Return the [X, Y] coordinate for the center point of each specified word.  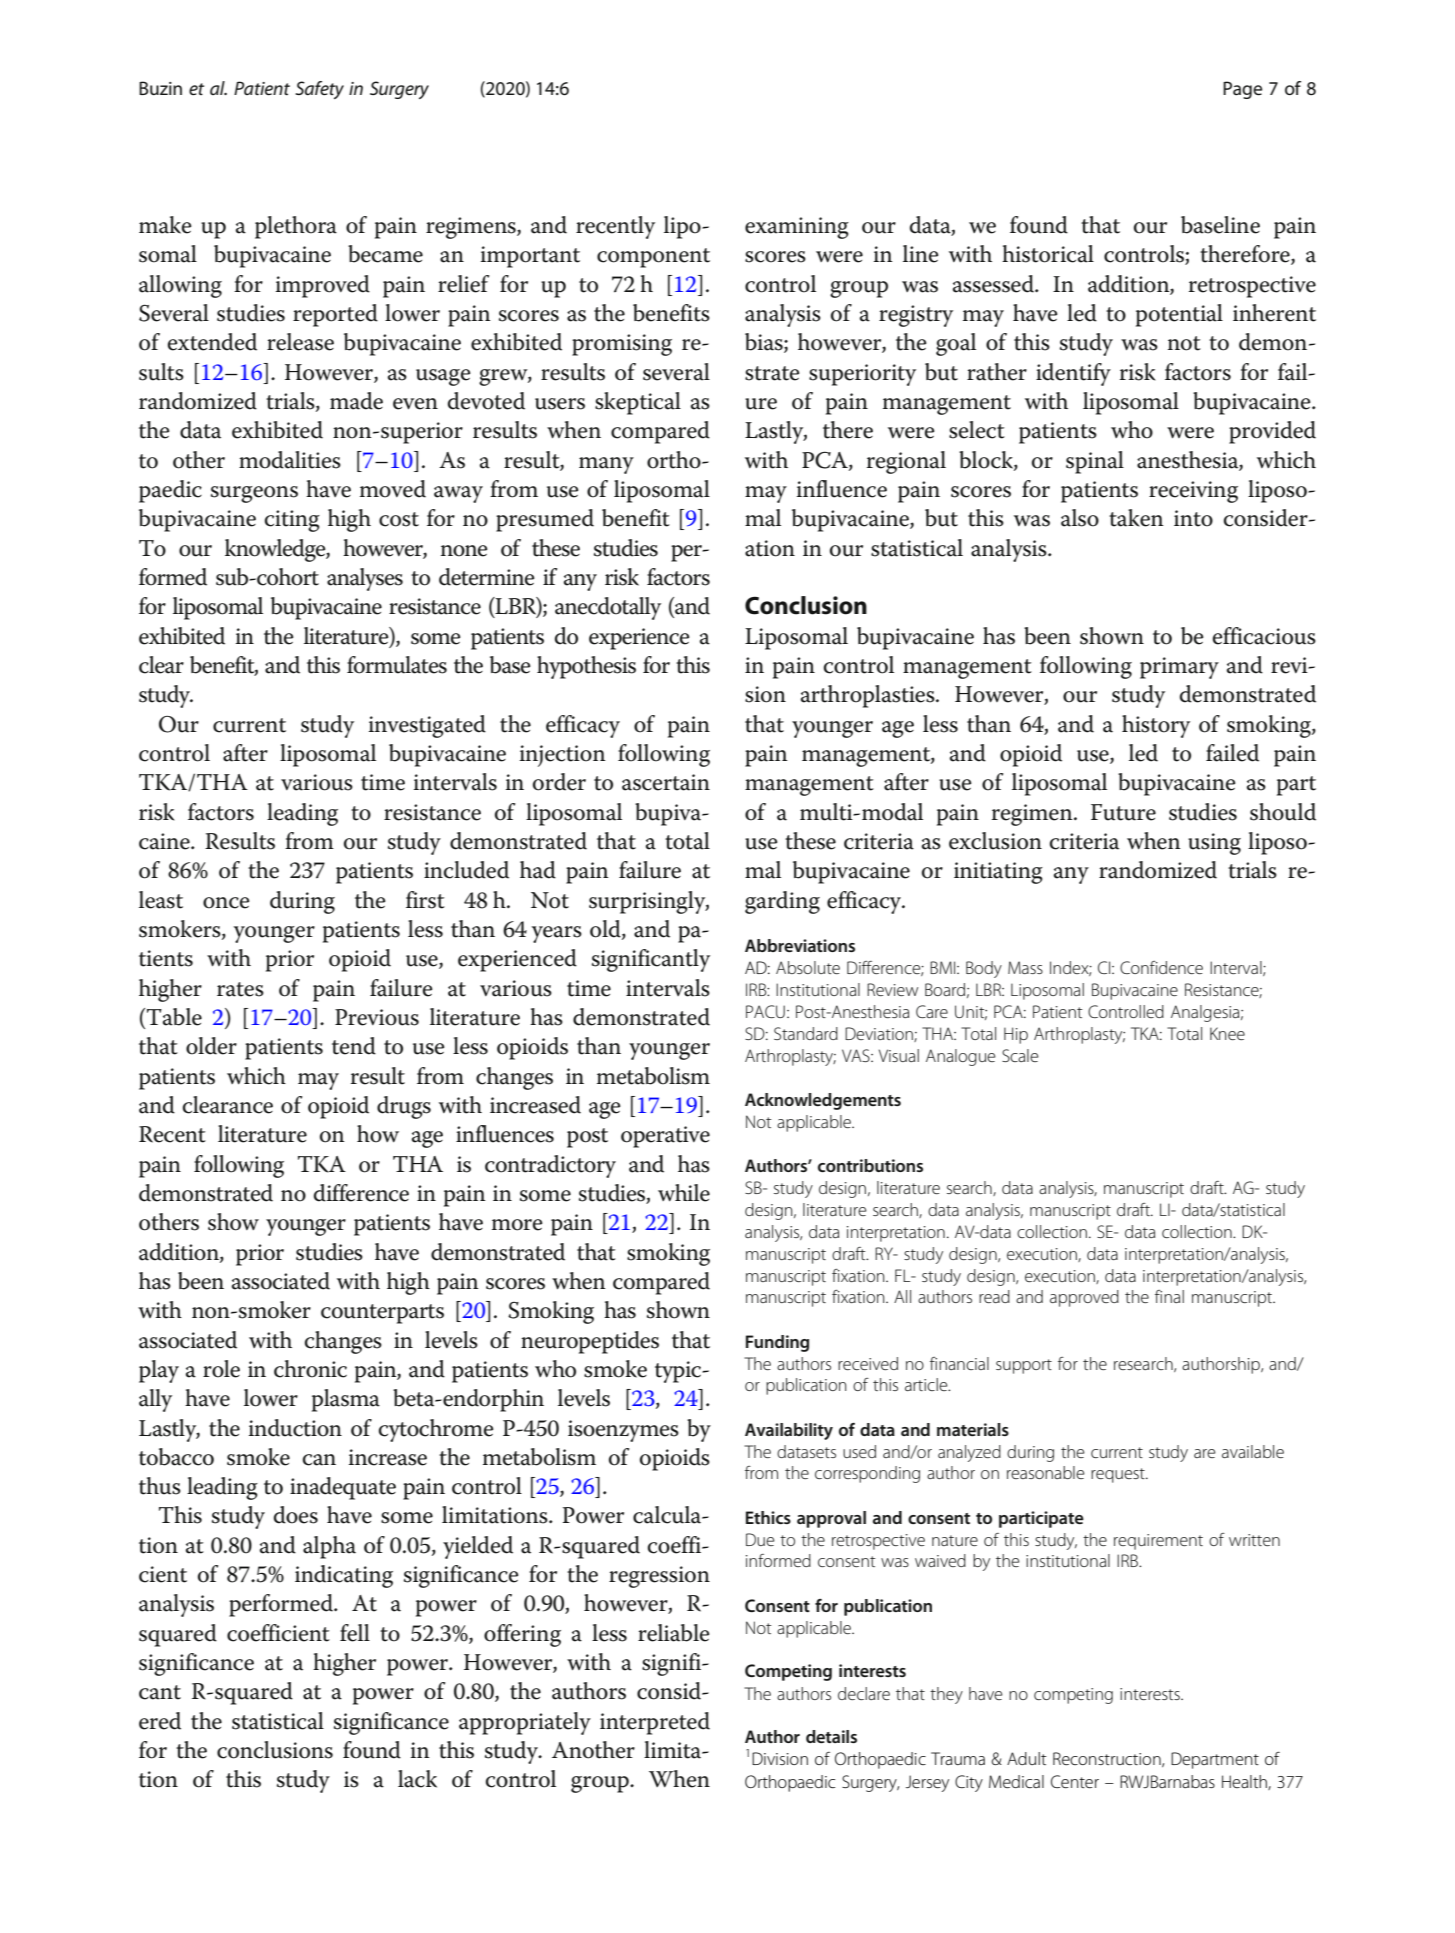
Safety [319, 90]
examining [797, 228]
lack [417, 1779]
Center [1075, 1781]
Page [1242, 90]
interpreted [655, 1723]
